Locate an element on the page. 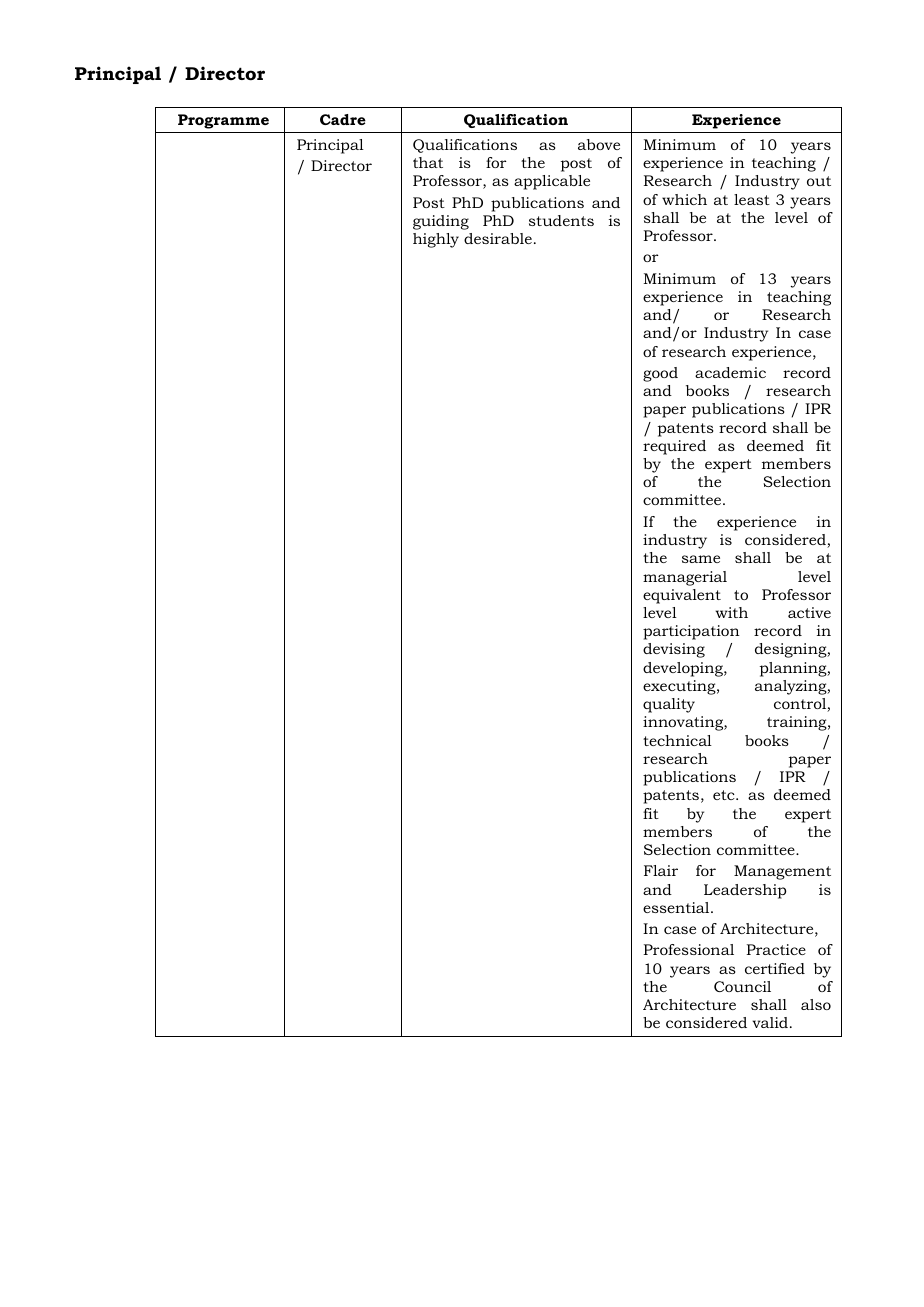  Cadre is located at coordinates (343, 119).
